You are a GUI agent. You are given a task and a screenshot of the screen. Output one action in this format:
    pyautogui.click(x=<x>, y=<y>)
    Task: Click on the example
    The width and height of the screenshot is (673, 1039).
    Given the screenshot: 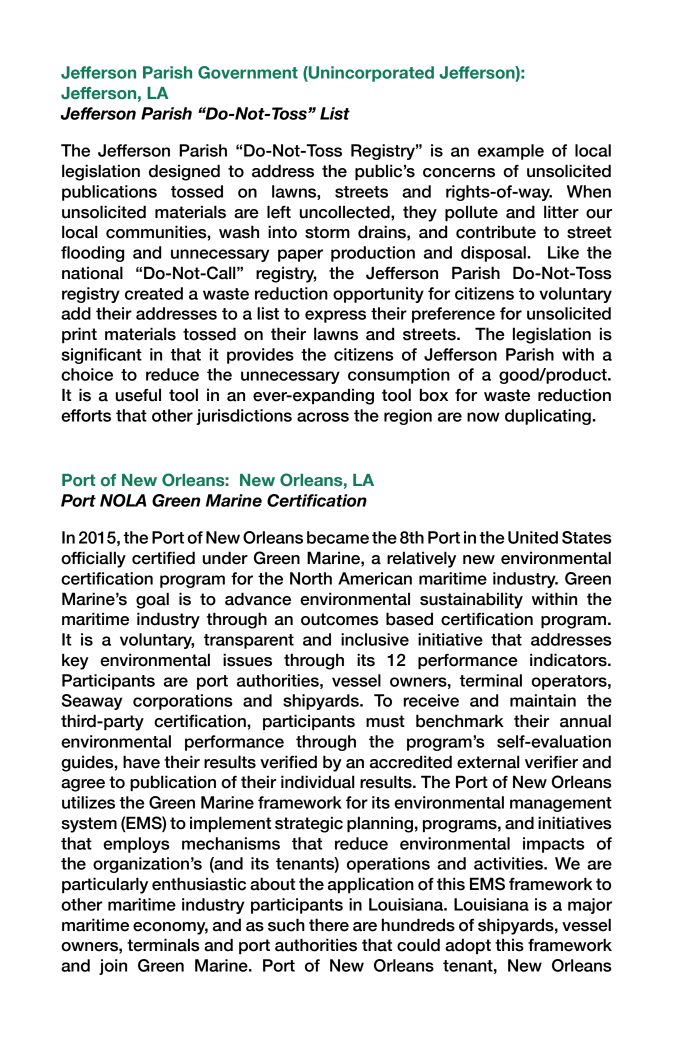 What is the action you would take?
    pyautogui.click(x=511, y=152)
